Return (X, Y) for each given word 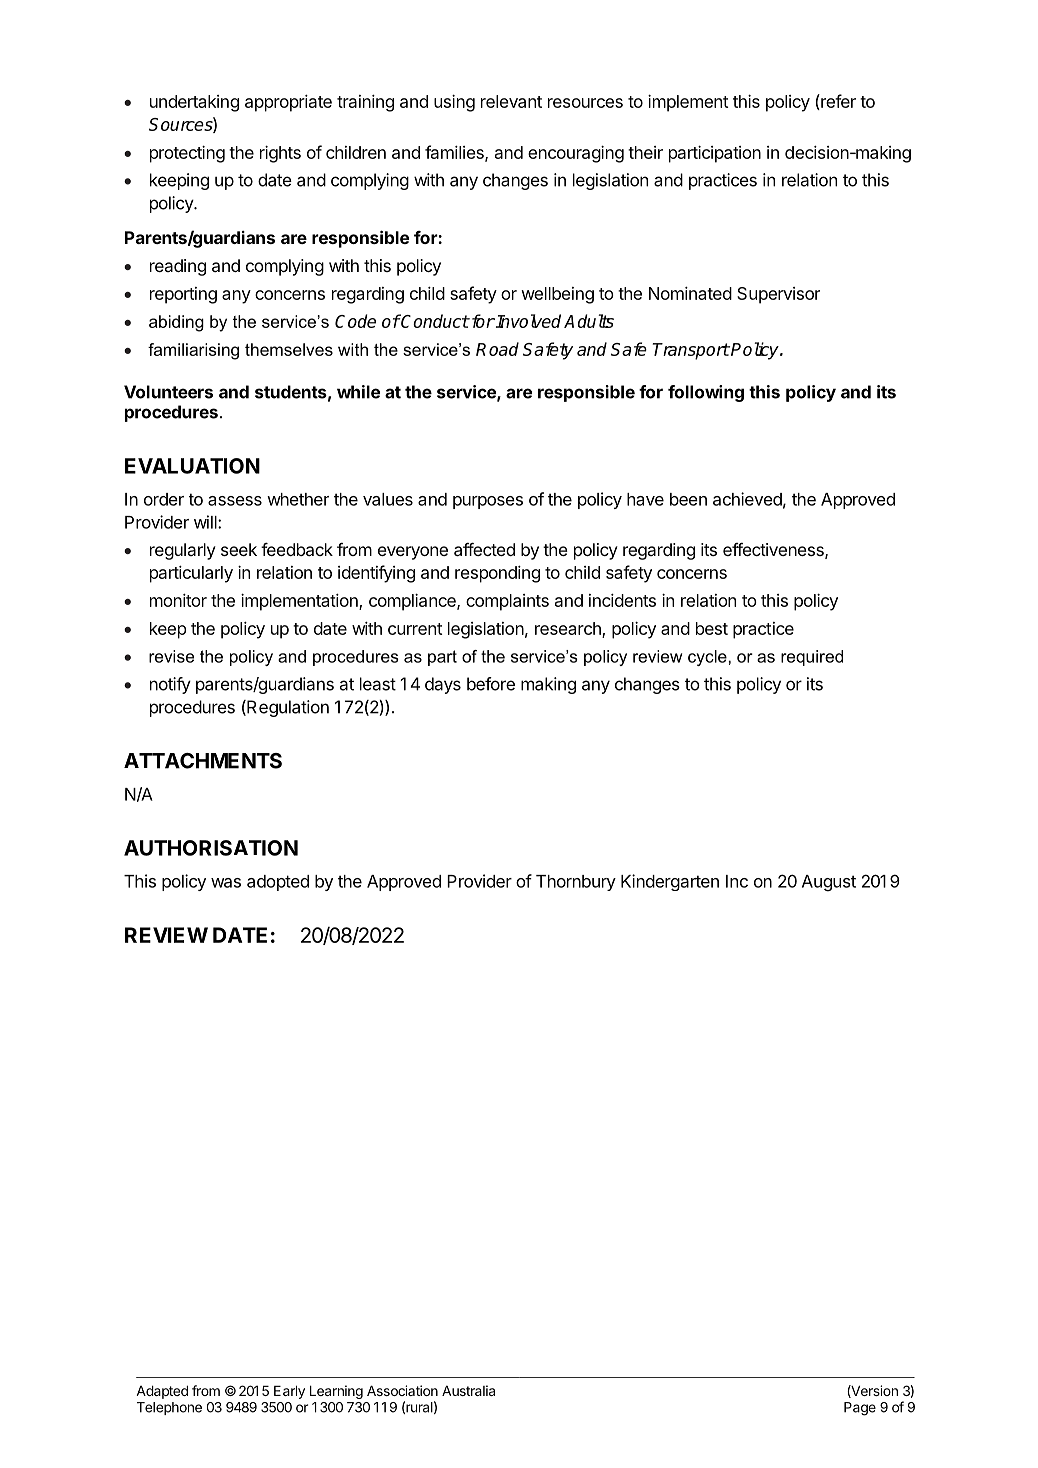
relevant (511, 101)
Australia (468, 1390)
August (829, 883)
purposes (488, 502)
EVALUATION (192, 466)
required (812, 658)
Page (860, 1409)
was (226, 883)
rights (280, 154)
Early (289, 1392)
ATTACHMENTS (203, 761)
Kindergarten (670, 882)
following (706, 393)
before (491, 684)
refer (837, 102)
